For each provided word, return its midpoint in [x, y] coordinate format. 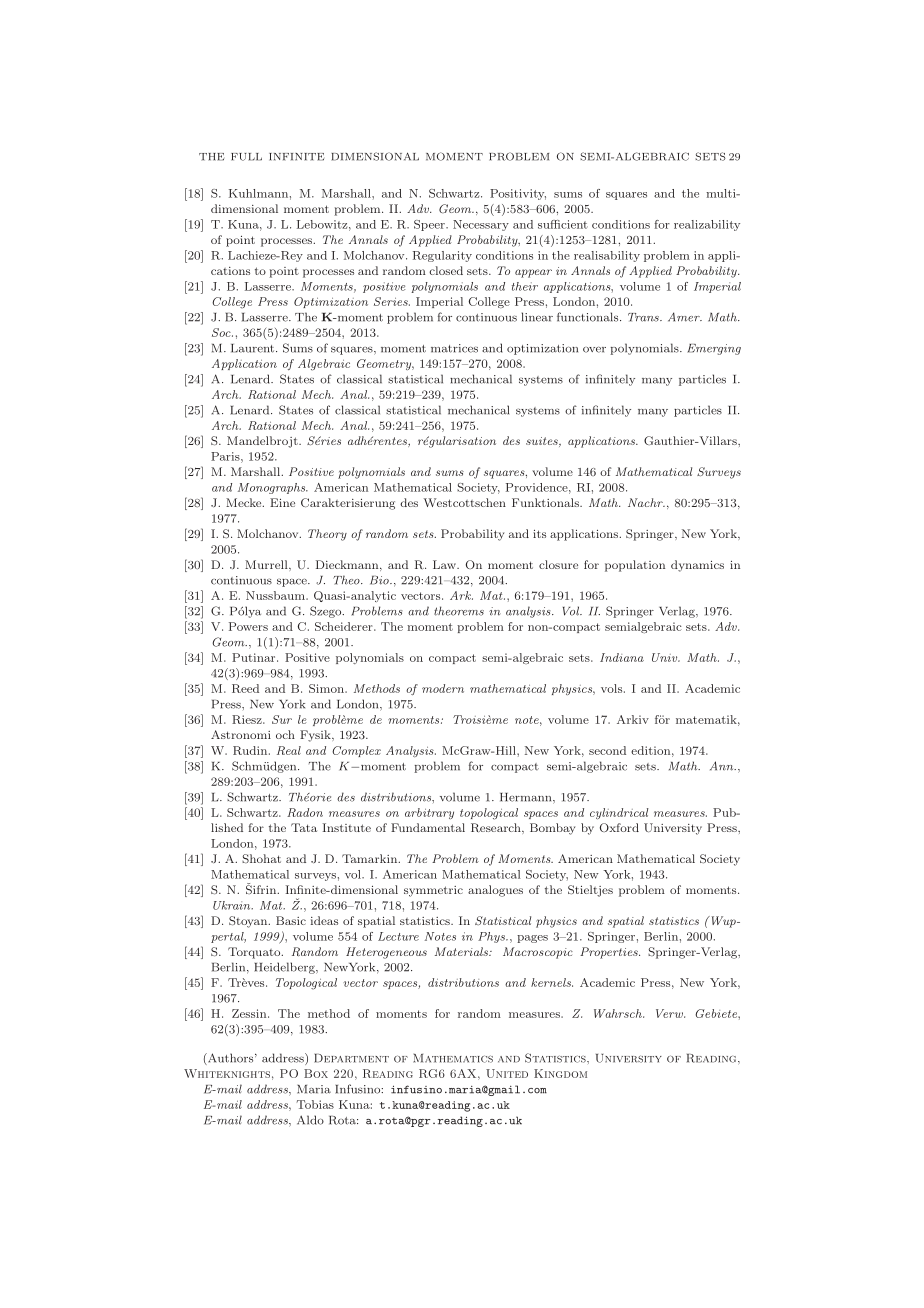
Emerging [714, 349]
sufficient [563, 224]
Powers [248, 626]
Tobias [315, 1104]
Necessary [481, 225]
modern [443, 688]
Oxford [619, 827]
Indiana [622, 657]
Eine [282, 502]
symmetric [433, 891]
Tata [304, 827]
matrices [454, 348]
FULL [246, 157]
